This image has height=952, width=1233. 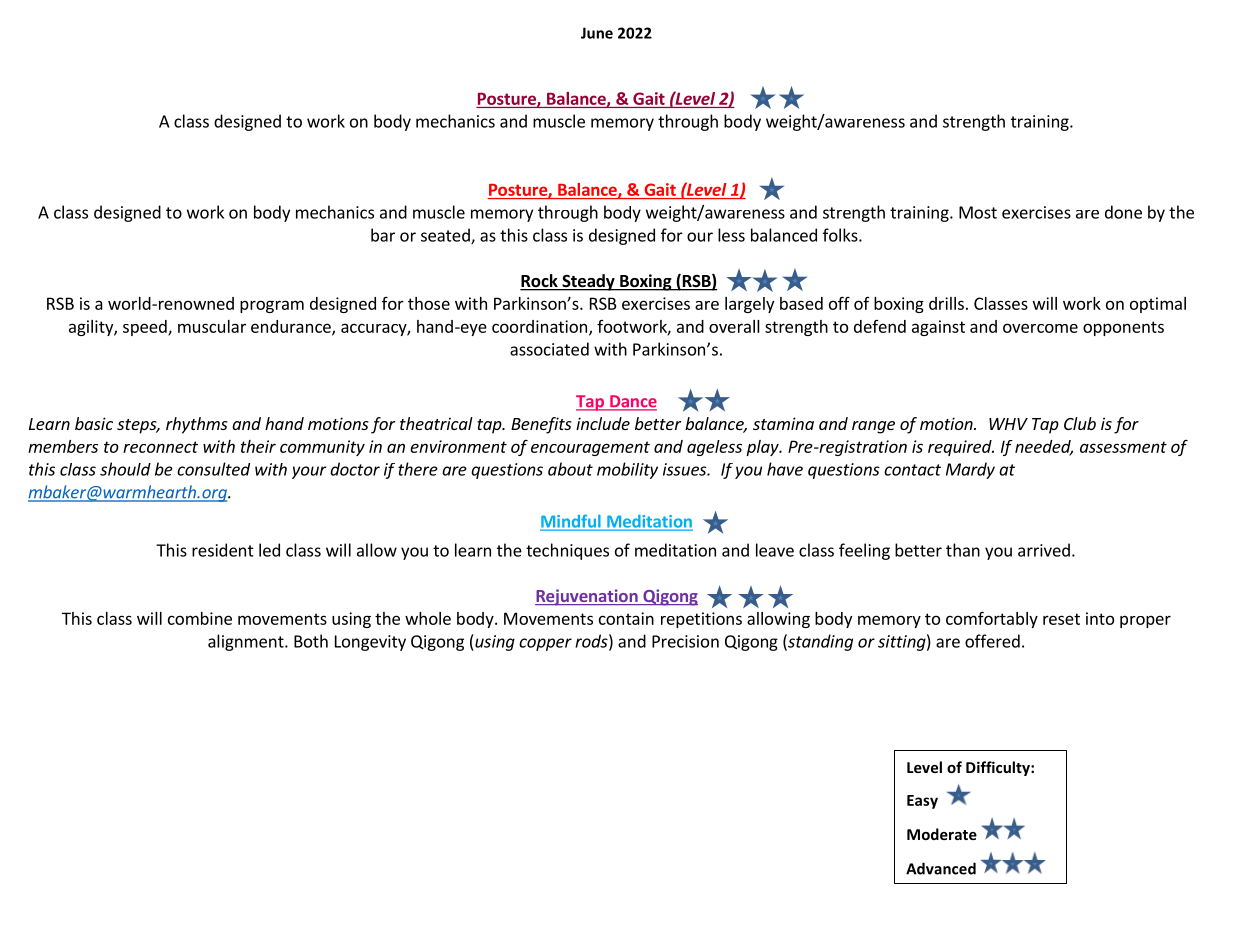 What do you see at coordinates (587, 597) in the image?
I see `Rejuvenation` at bounding box center [587, 597].
